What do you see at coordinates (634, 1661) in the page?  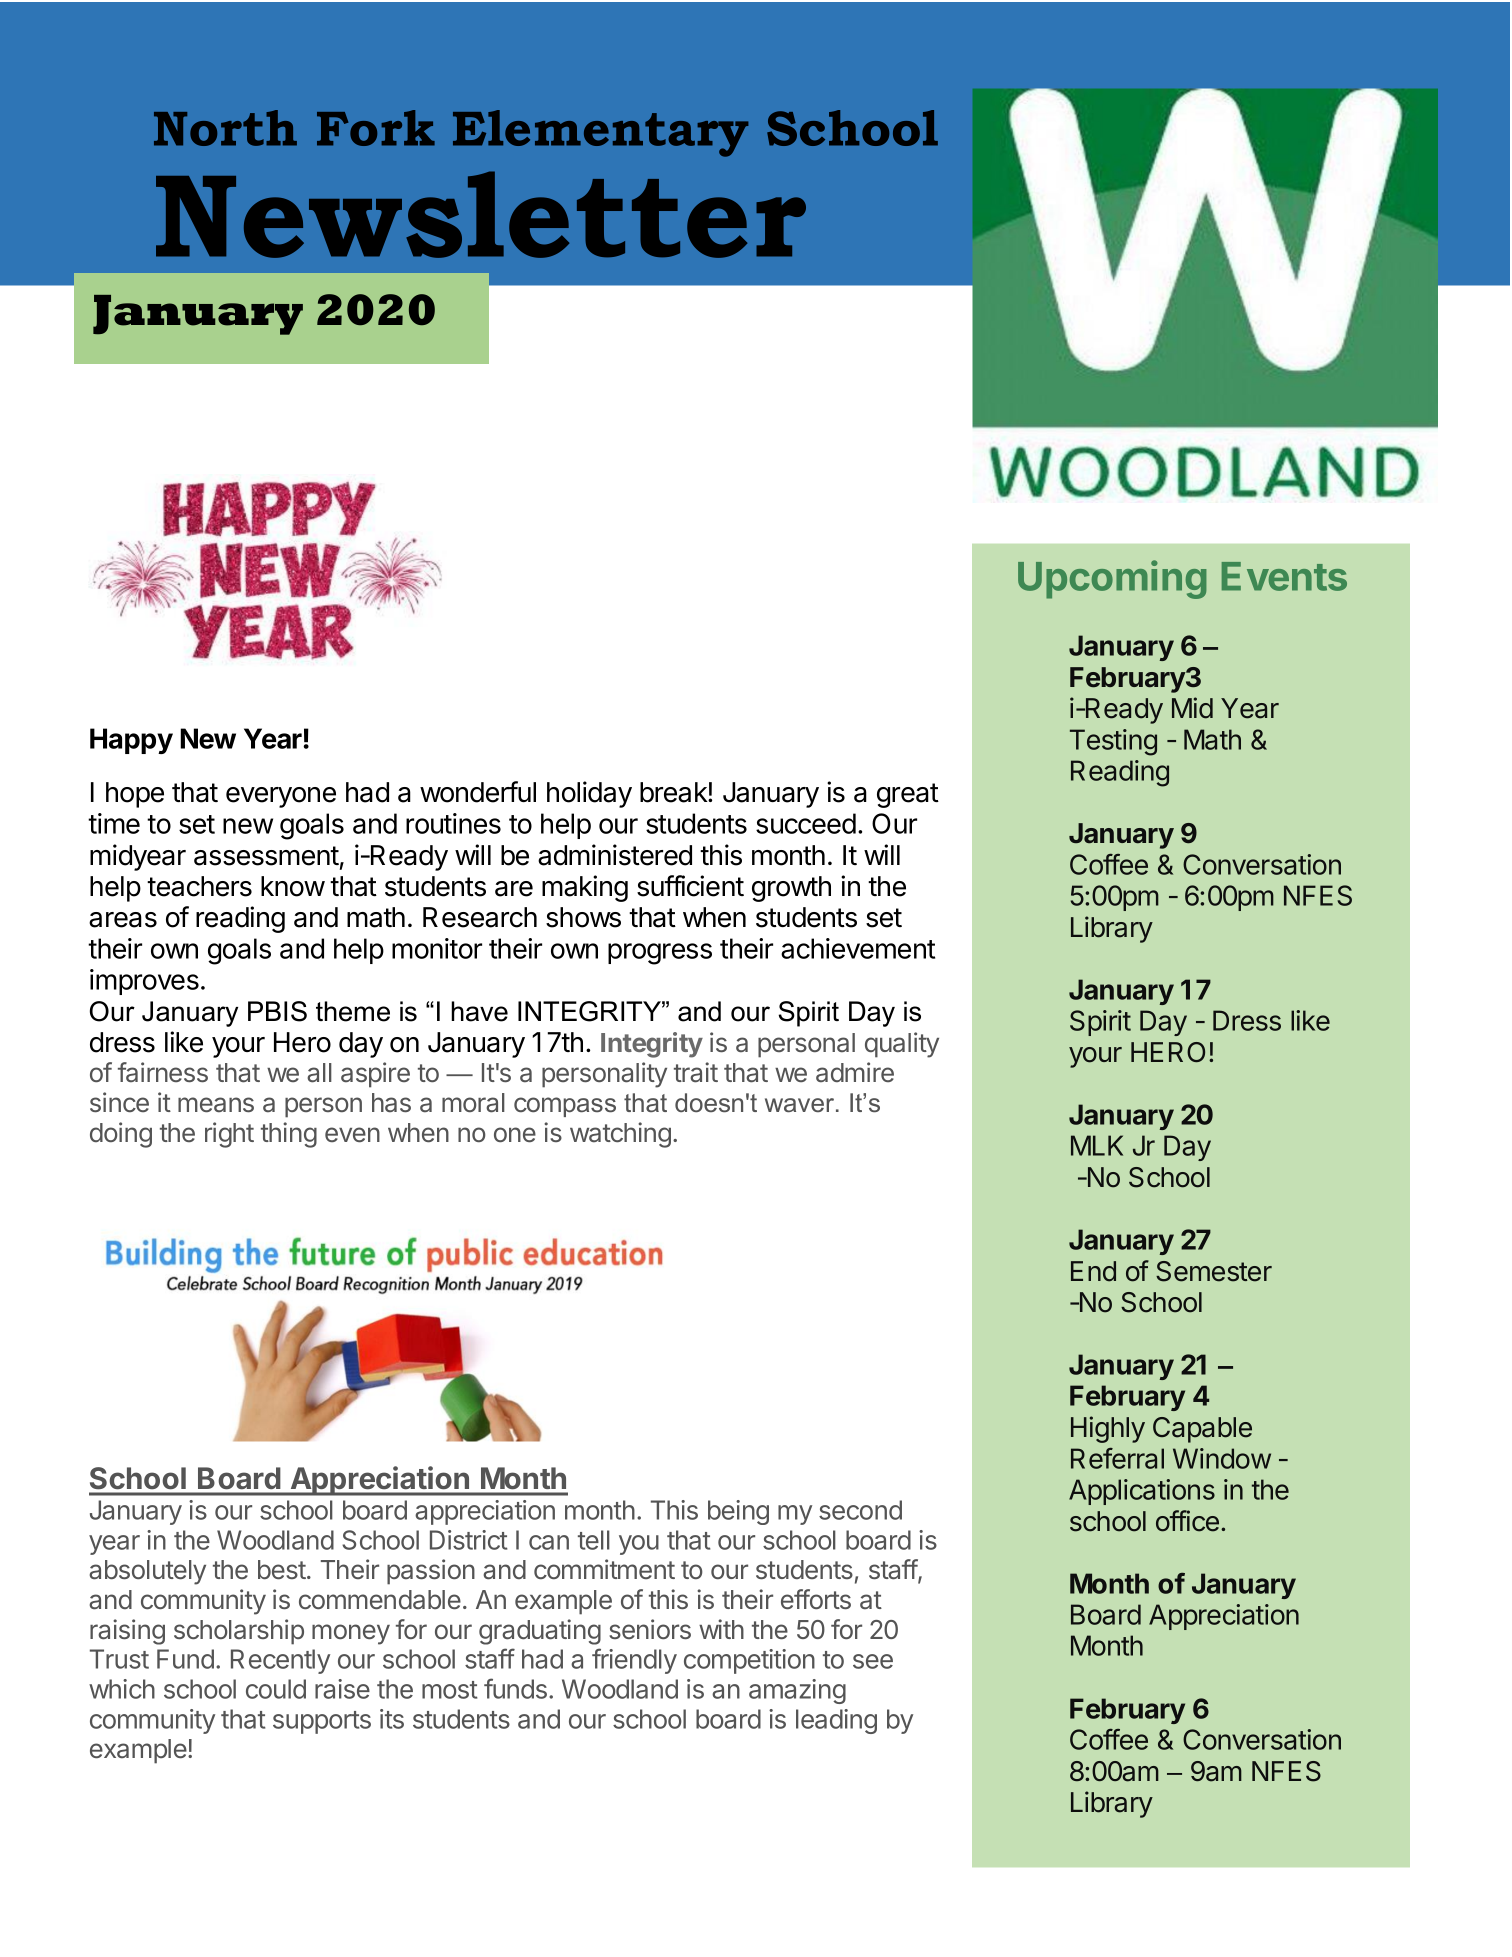 I see `friendly` at bounding box center [634, 1661].
